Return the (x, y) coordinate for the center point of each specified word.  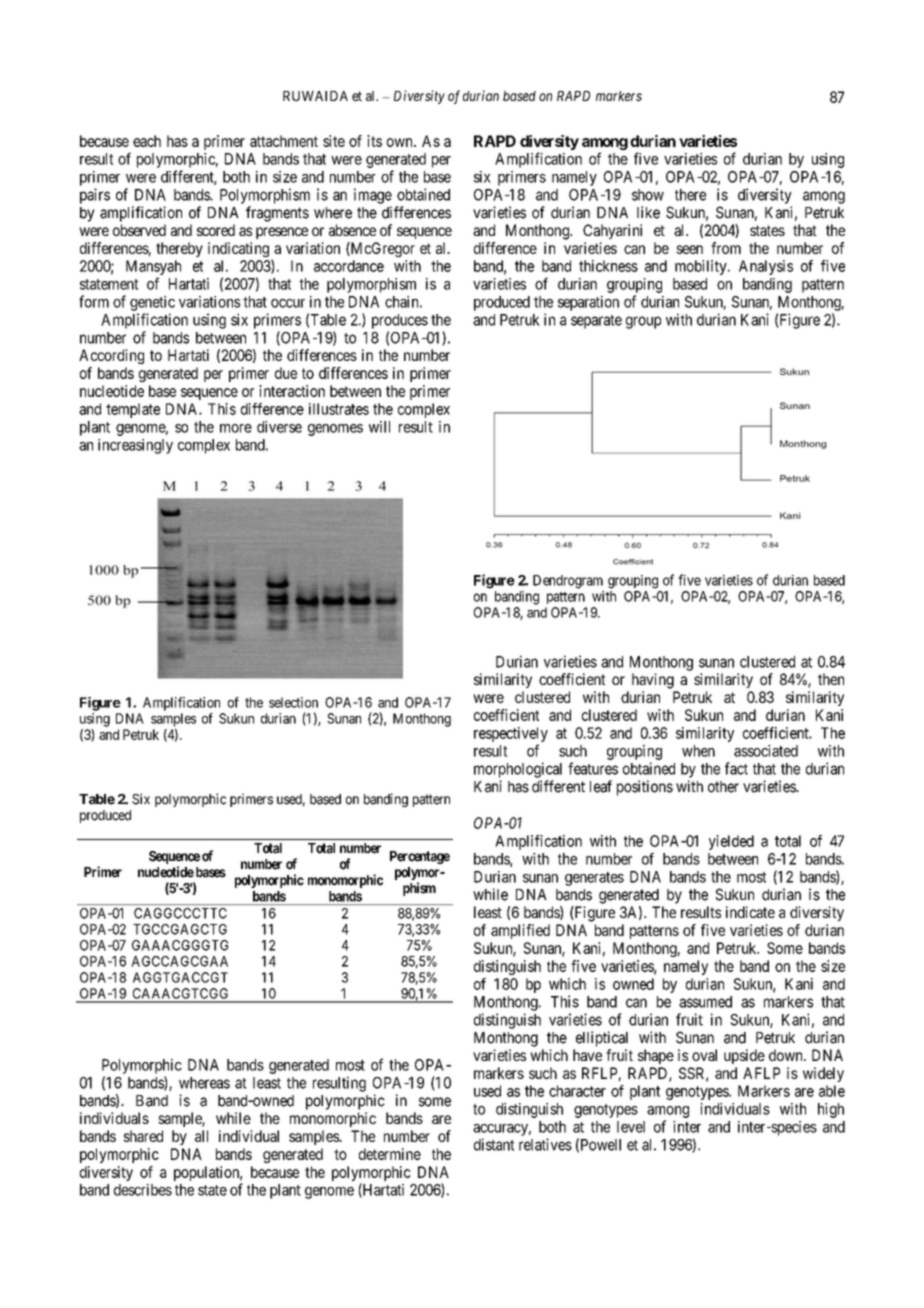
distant (494, 1144)
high (831, 1110)
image (373, 196)
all (201, 1136)
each (147, 141)
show (648, 195)
